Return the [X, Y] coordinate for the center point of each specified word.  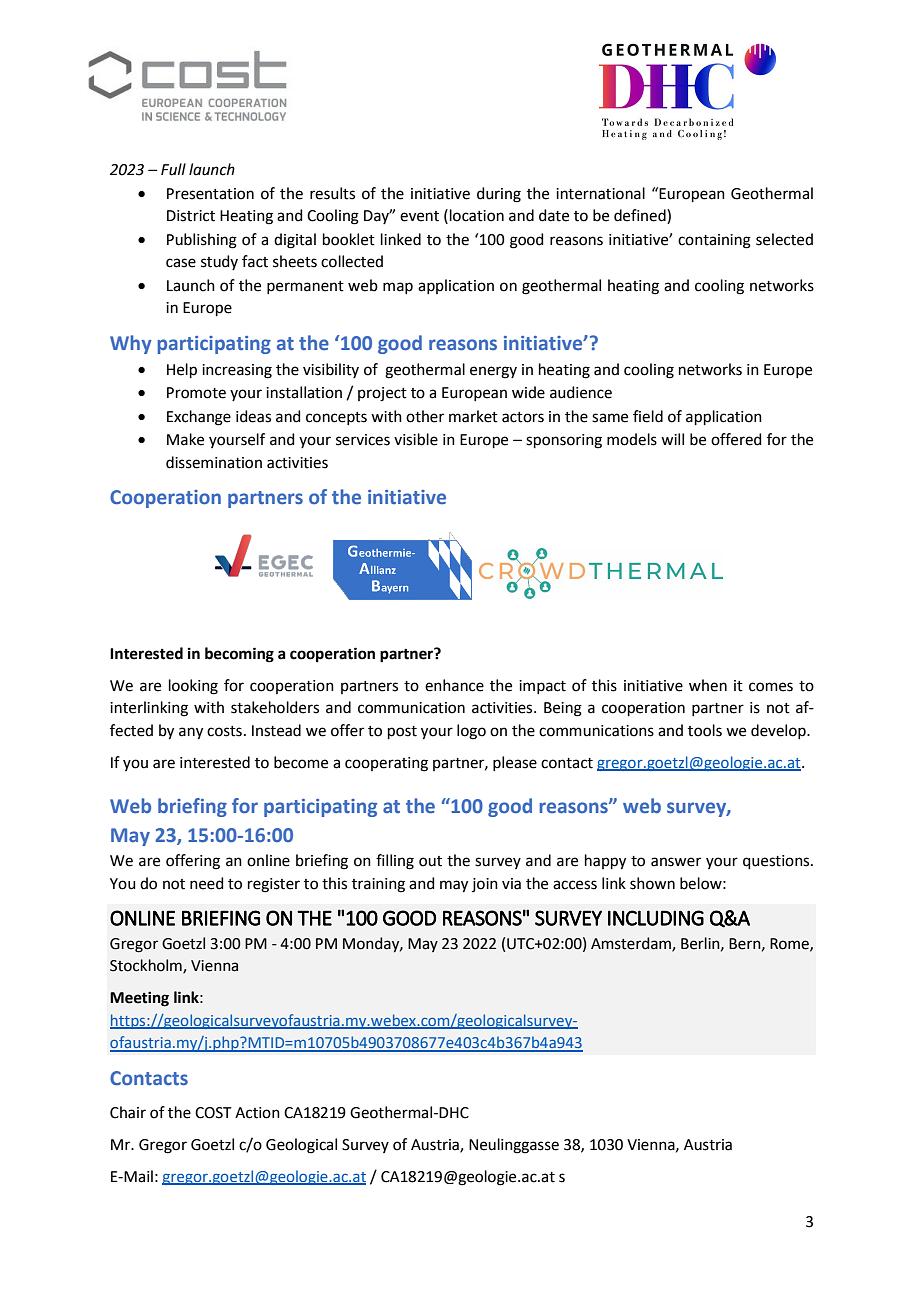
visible [416, 439]
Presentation [210, 194]
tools [705, 730]
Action [257, 1113]
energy [493, 372]
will [672, 439]
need [207, 883]
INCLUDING [656, 918]
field [648, 416]
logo [471, 732]
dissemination [214, 462]
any [191, 733]
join [485, 885]
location [477, 215]
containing [714, 241]
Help [182, 370]
